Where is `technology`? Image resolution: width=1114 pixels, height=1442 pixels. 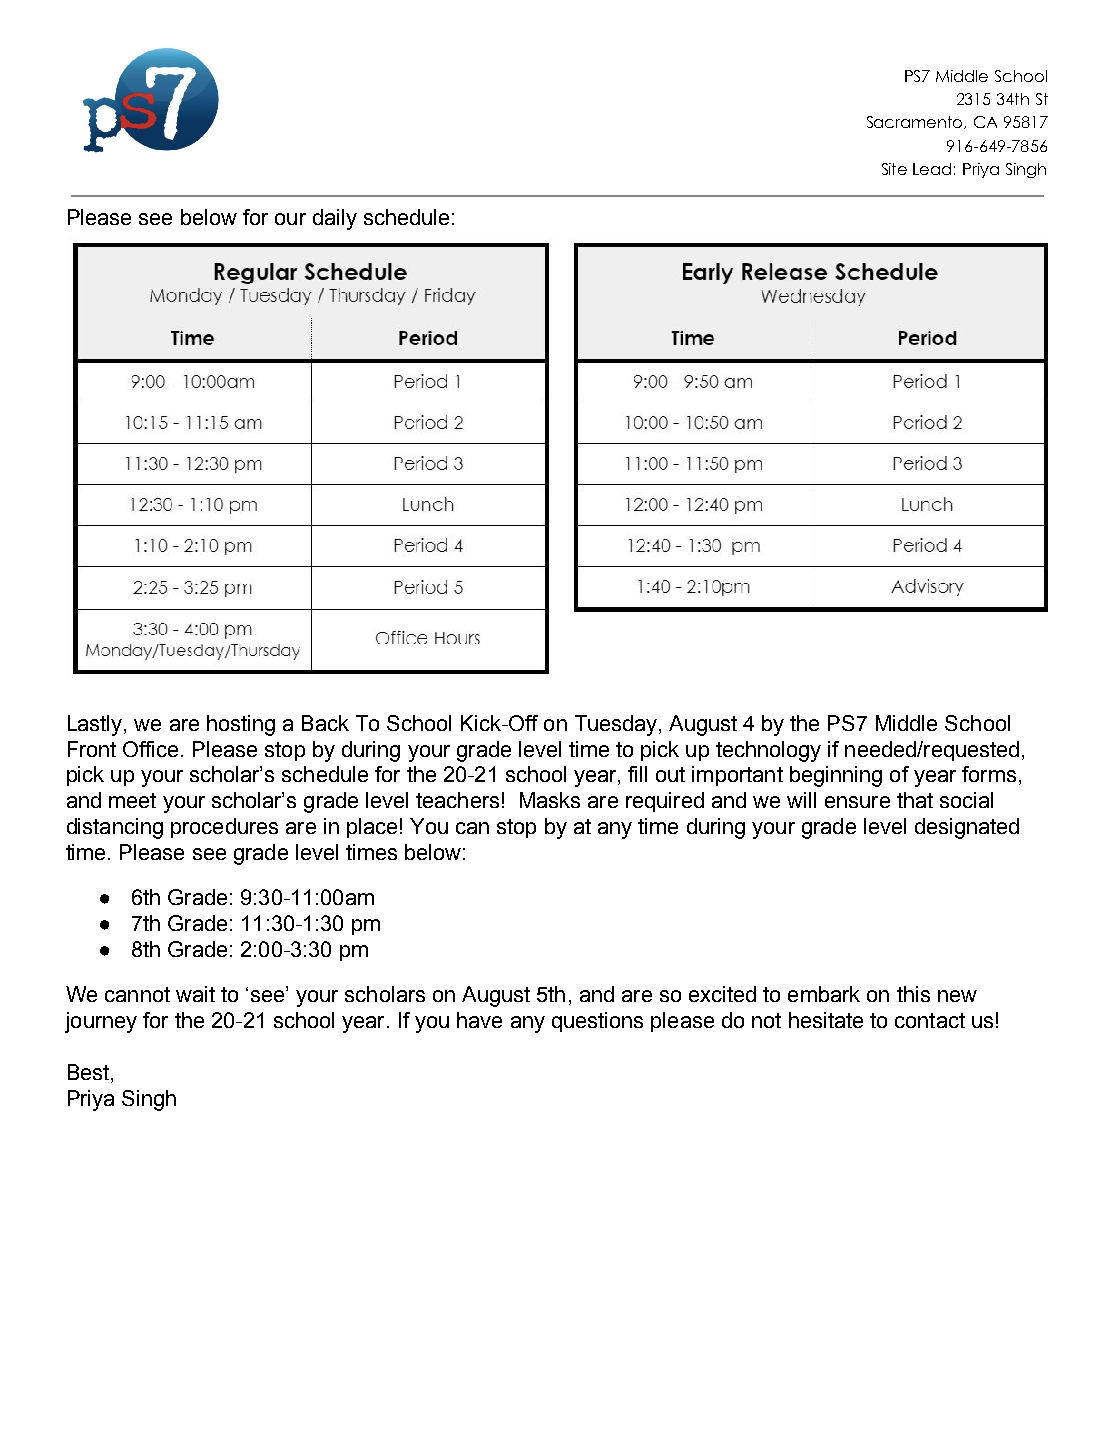 technology is located at coordinates (768, 751).
